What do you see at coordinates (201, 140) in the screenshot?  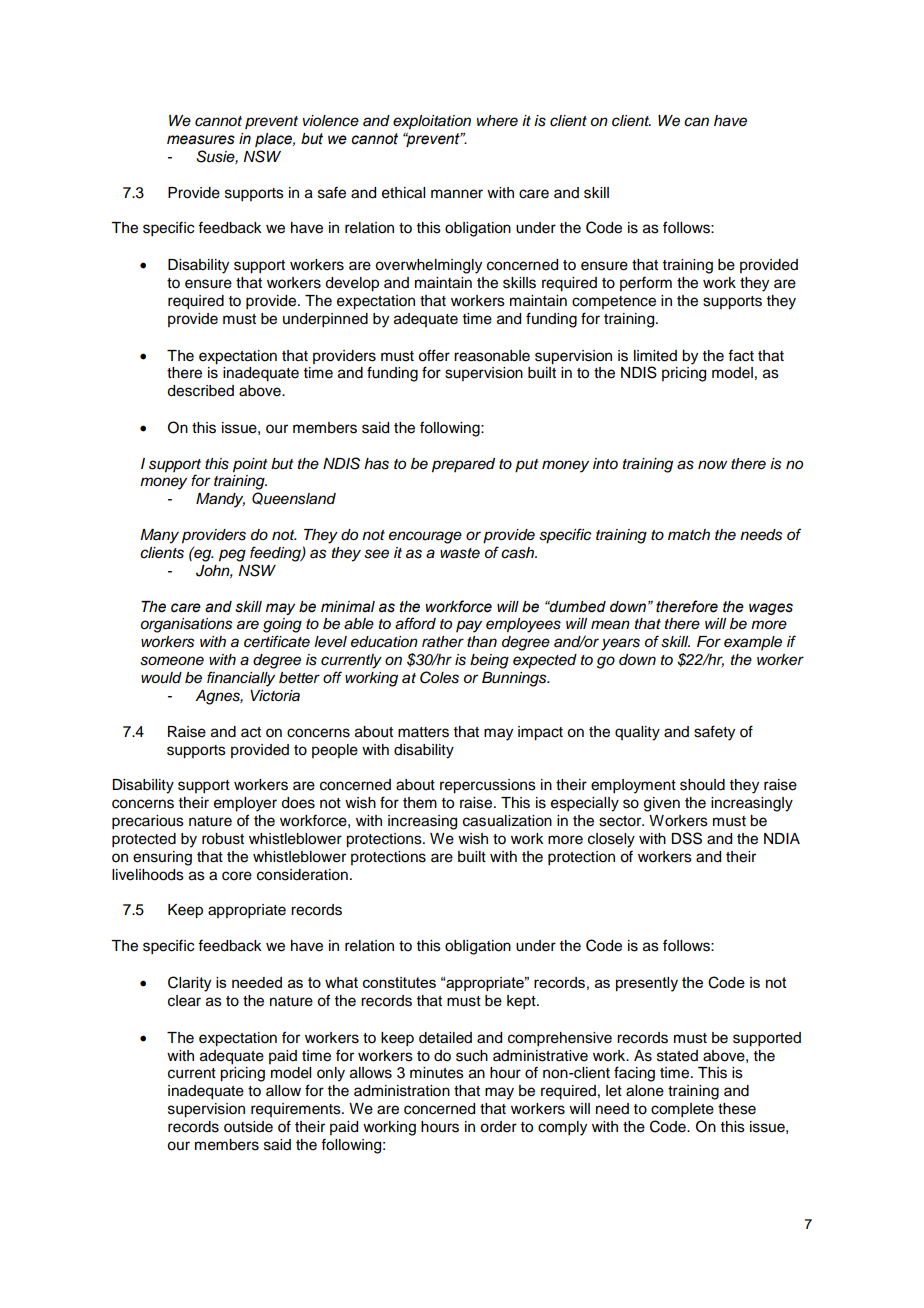 I see `measures` at bounding box center [201, 140].
